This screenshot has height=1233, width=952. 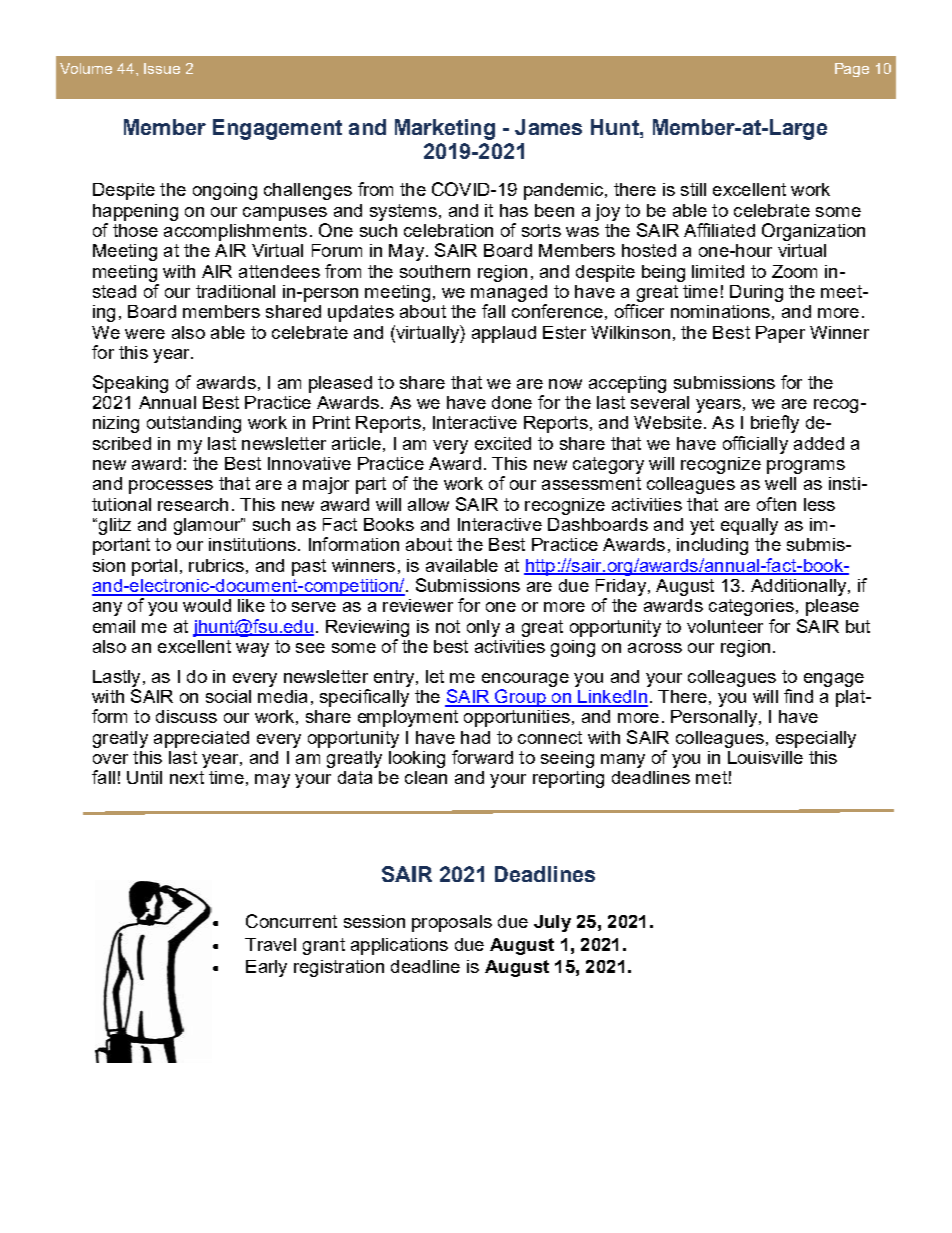 What do you see at coordinates (428, 504) in the screenshot?
I see `allow` at bounding box center [428, 504].
